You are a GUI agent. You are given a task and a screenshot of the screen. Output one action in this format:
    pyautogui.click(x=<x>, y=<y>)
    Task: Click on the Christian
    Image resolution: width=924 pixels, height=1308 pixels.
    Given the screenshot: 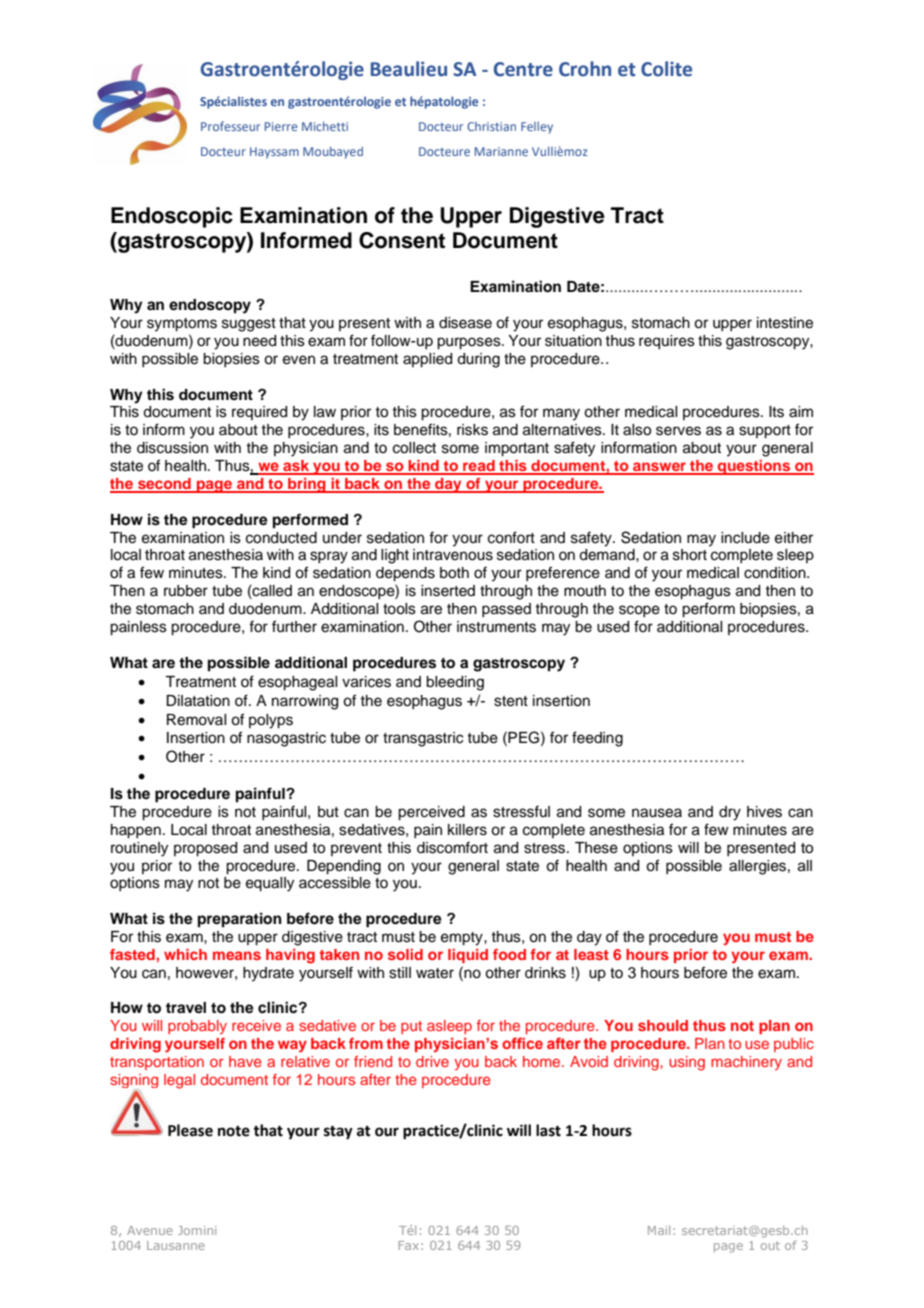 What is the action you would take?
    pyautogui.click(x=491, y=126)
